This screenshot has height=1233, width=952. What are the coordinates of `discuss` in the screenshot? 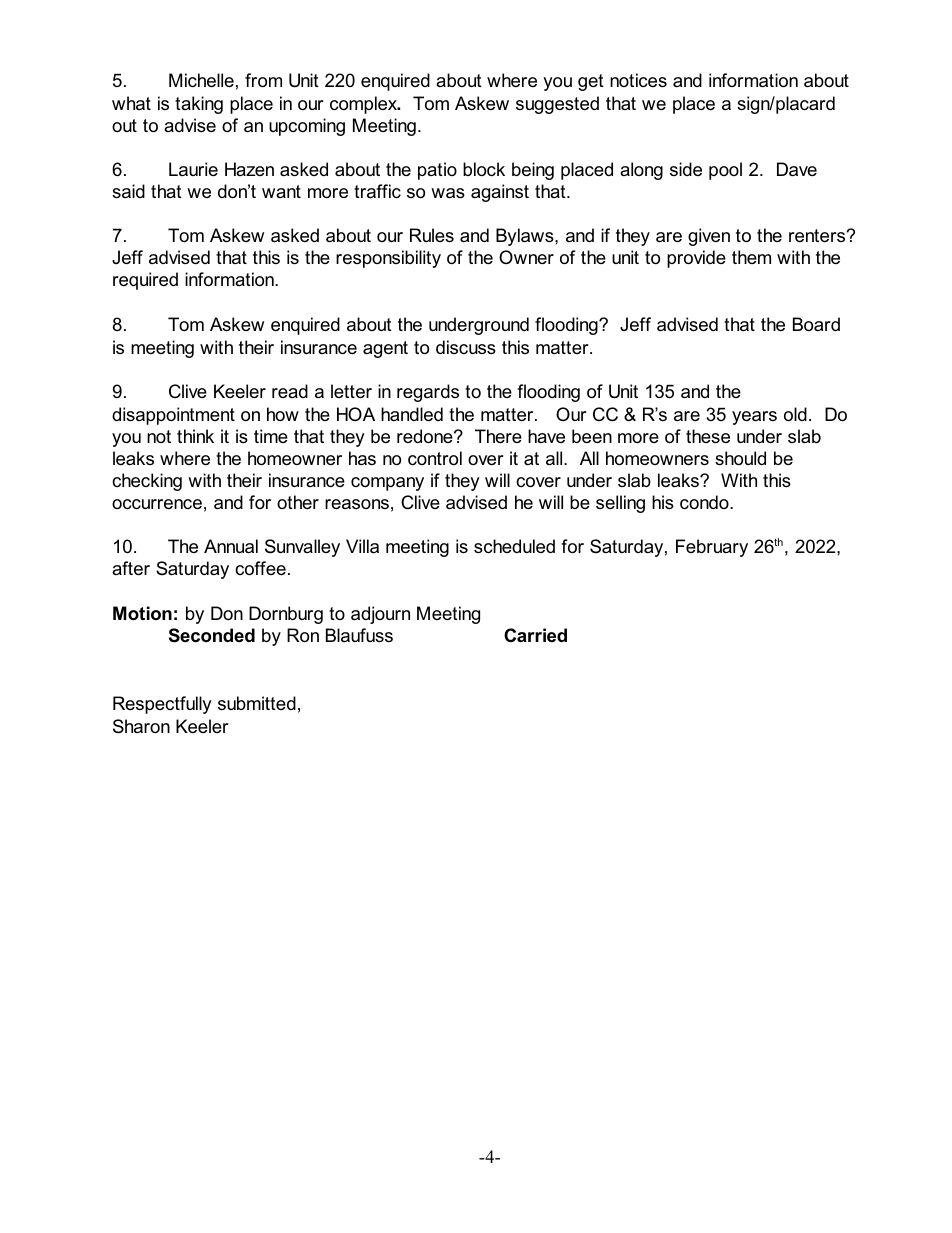 It's located at (466, 347).
